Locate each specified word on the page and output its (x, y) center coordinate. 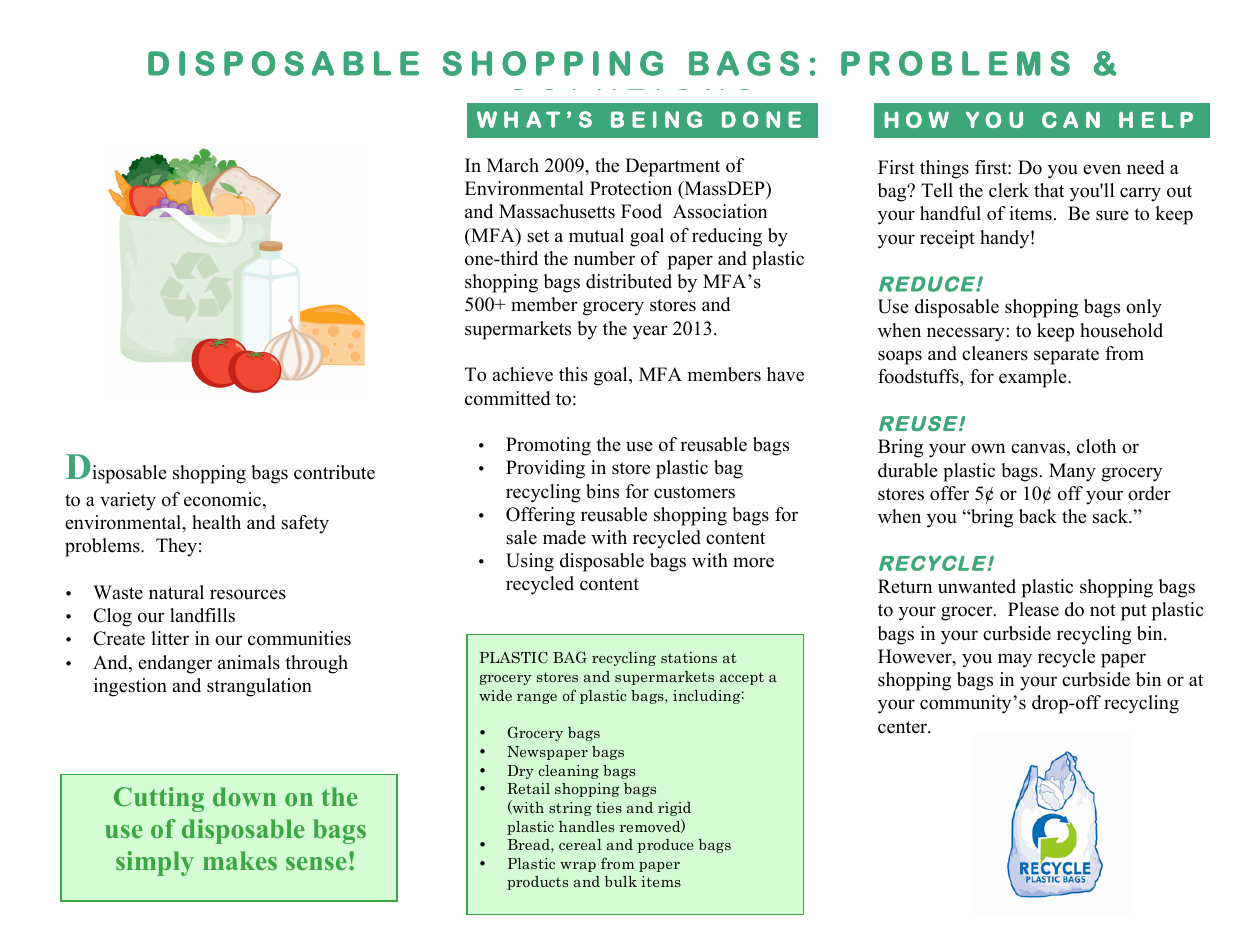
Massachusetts (557, 211)
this (573, 374)
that (1049, 190)
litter (170, 638)
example (1034, 378)
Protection (631, 188)
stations (689, 657)
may (1015, 660)
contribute (334, 472)
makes (240, 860)
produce (665, 846)
